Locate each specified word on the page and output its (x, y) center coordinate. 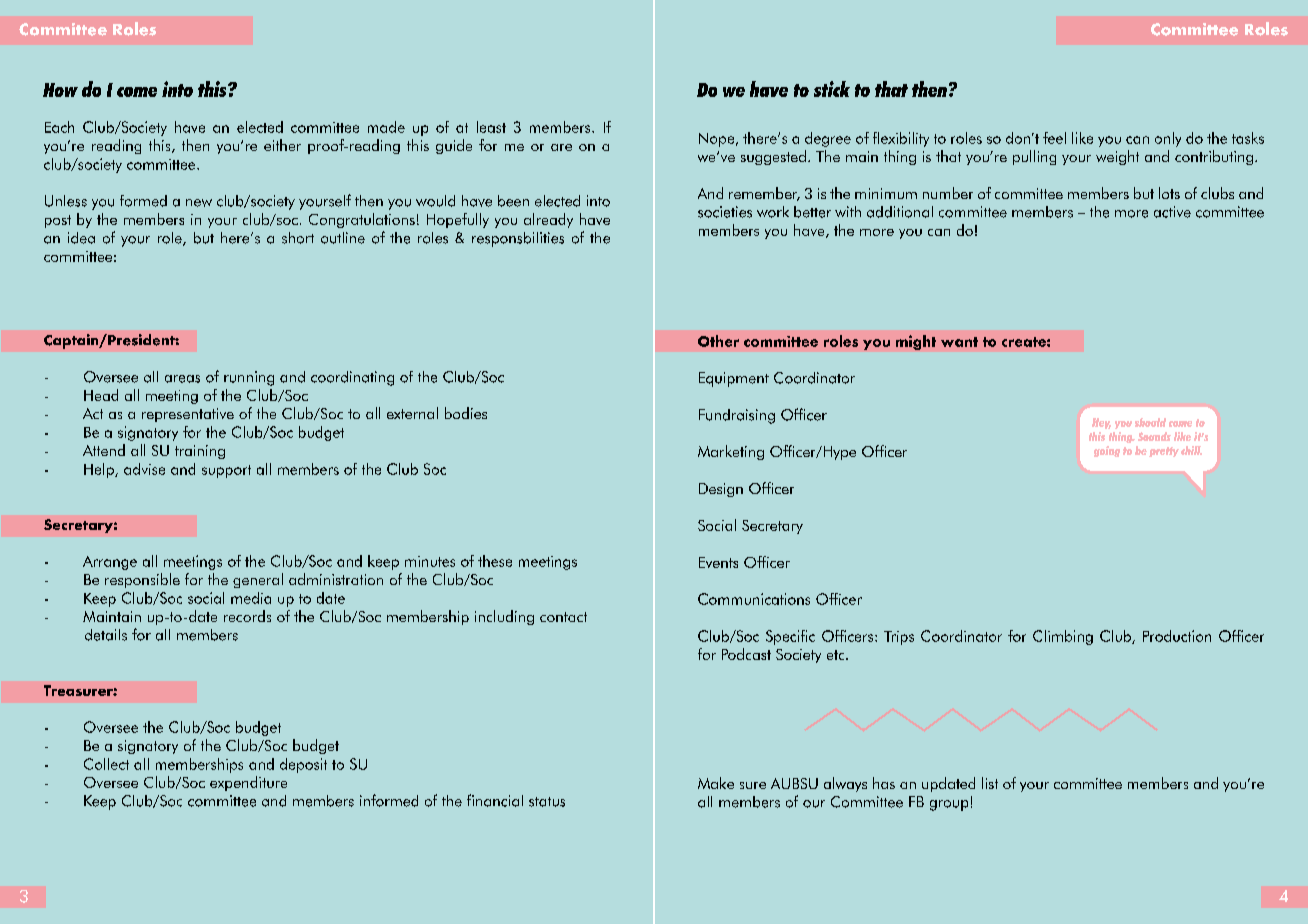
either (282, 145)
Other (718, 341)
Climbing (1063, 637)
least (491, 127)
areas (182, 379)
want (959, 342)
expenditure (248, 783)
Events (718, 562)
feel (1054, 138)
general (258, 580)
